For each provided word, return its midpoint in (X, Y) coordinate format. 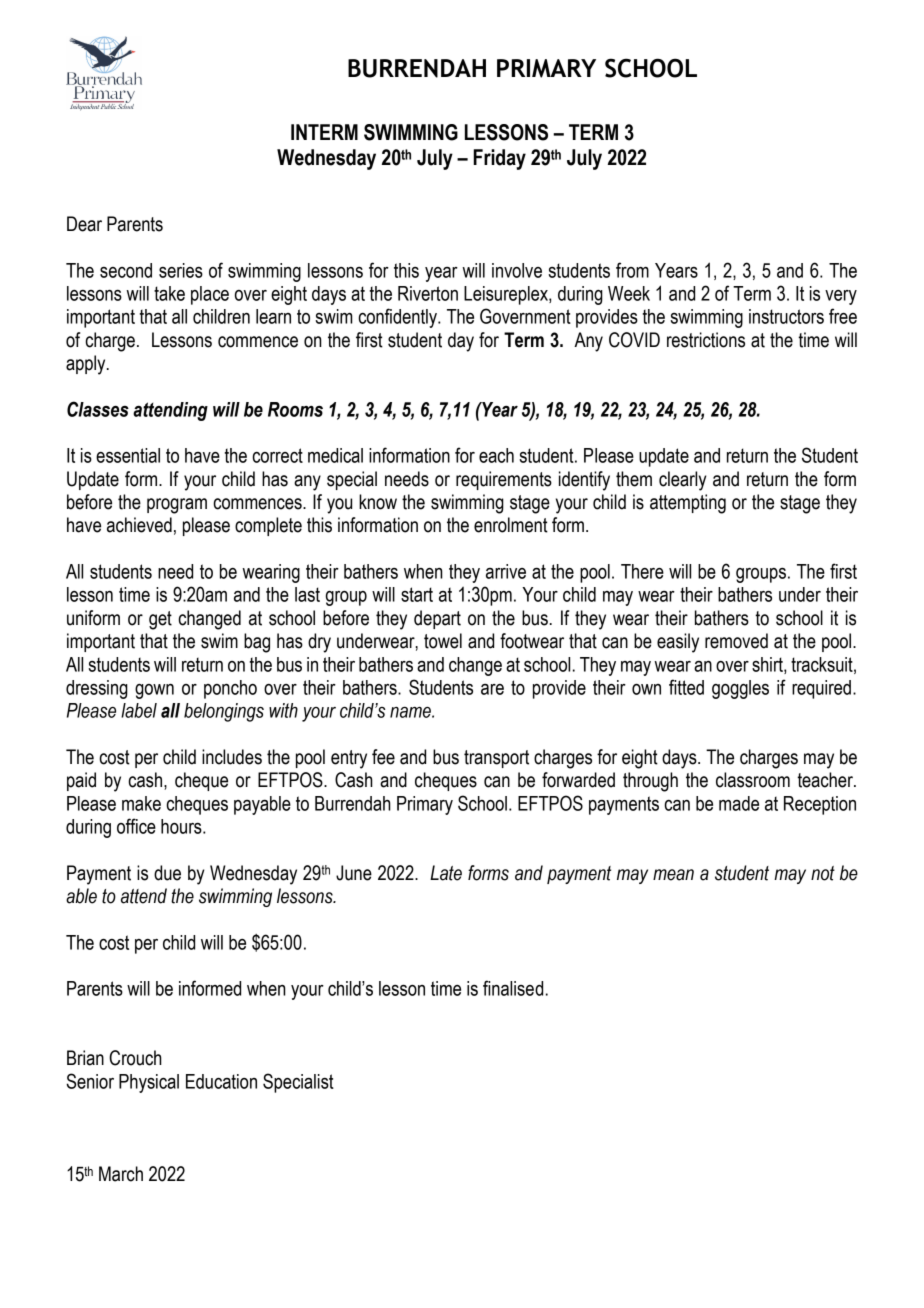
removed (736, 641)
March (121, 1174)
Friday (499, 159)
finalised (513, 988)
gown (154, 691)
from (632, 270)
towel (443, 641)
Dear (84, 224)
